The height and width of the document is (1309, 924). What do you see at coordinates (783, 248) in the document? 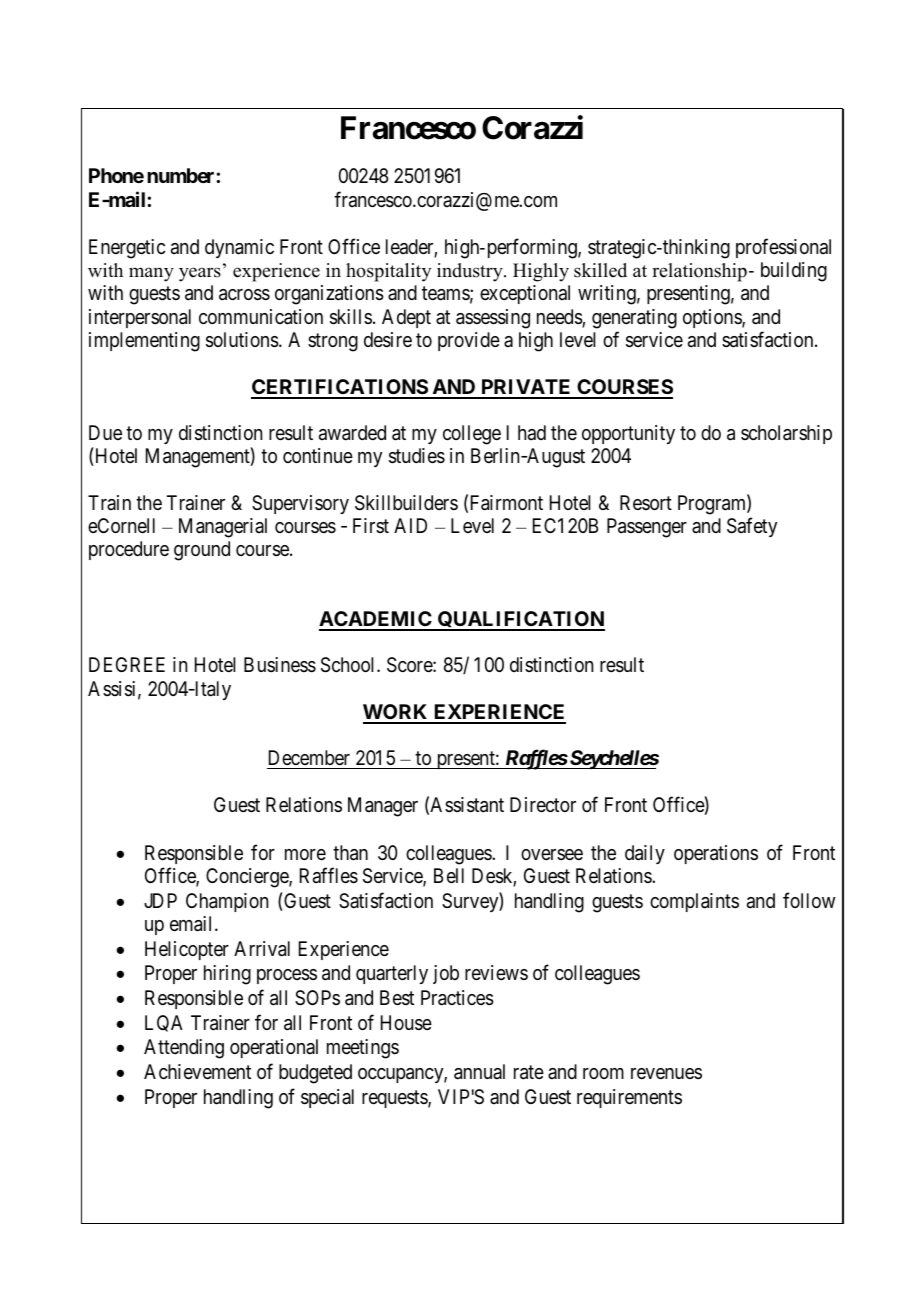
I see `professional` at bounding box center [783, 248].
